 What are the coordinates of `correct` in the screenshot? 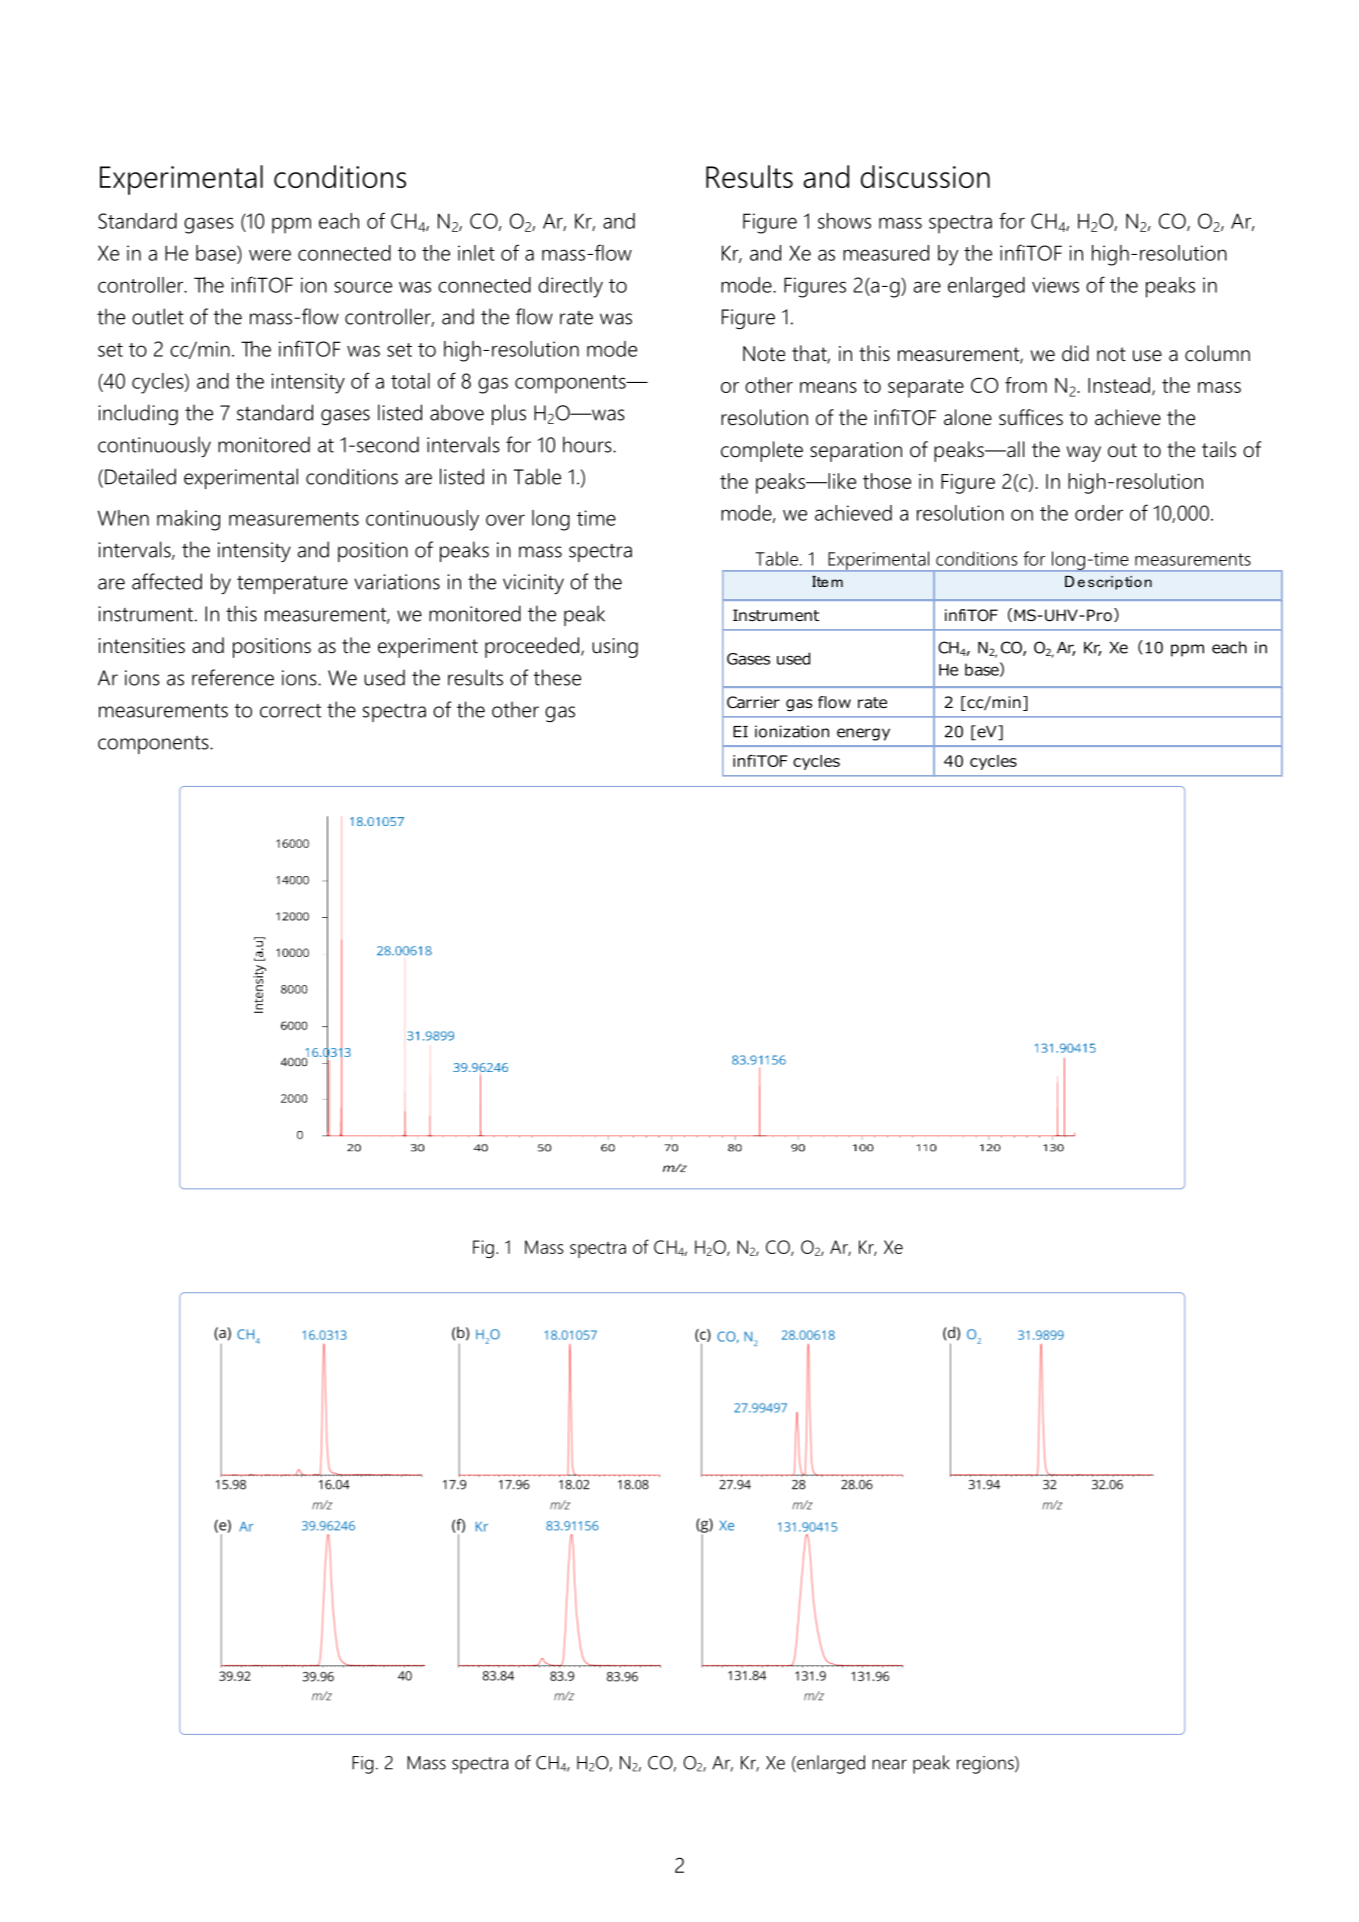 It's located at (290, 711).
